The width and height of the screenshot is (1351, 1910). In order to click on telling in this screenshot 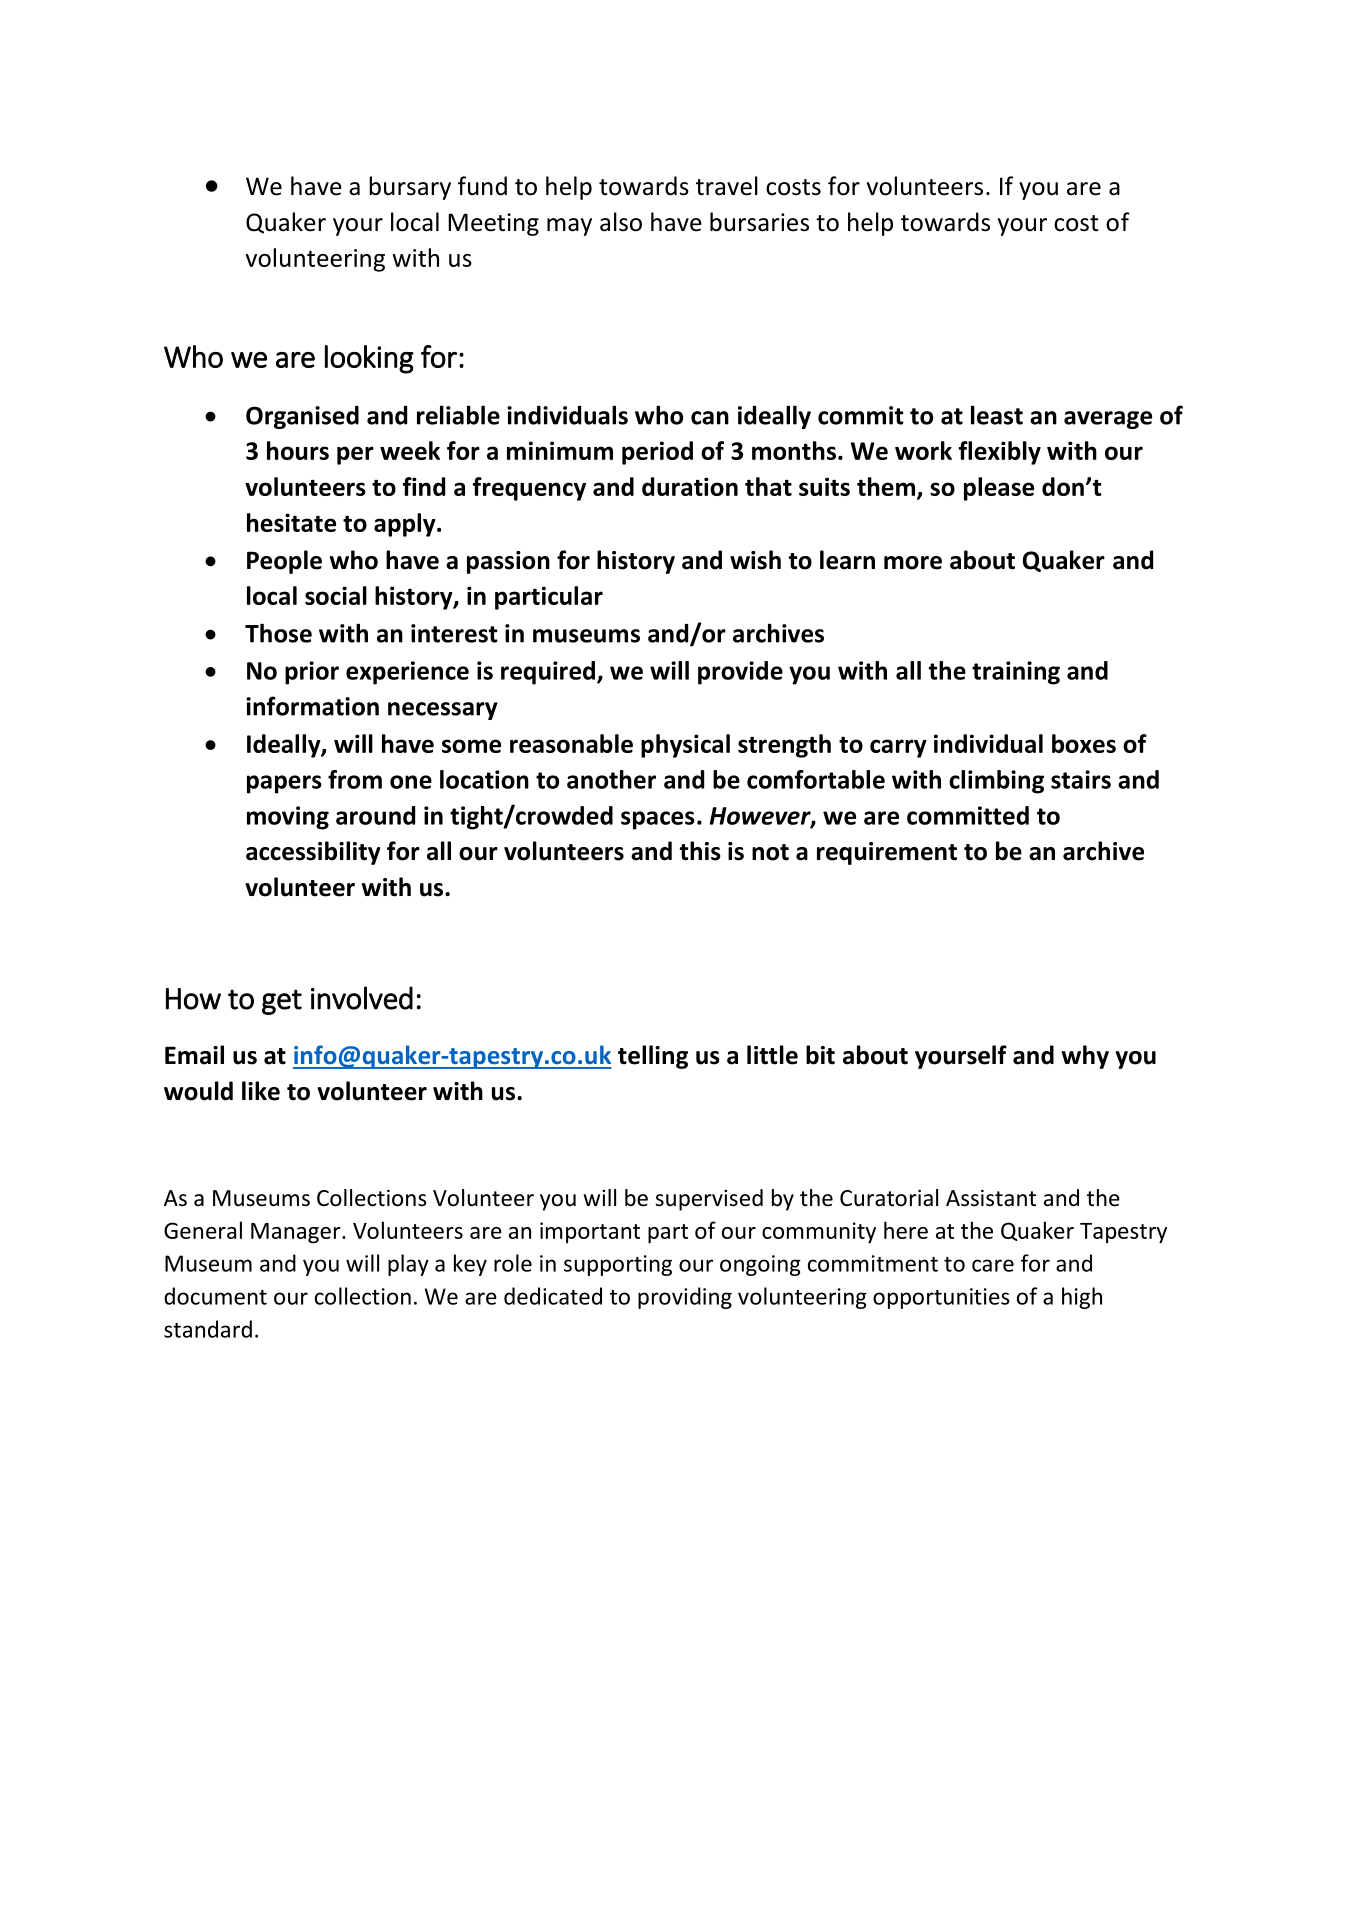, I will do `click(653, 1057)`.
